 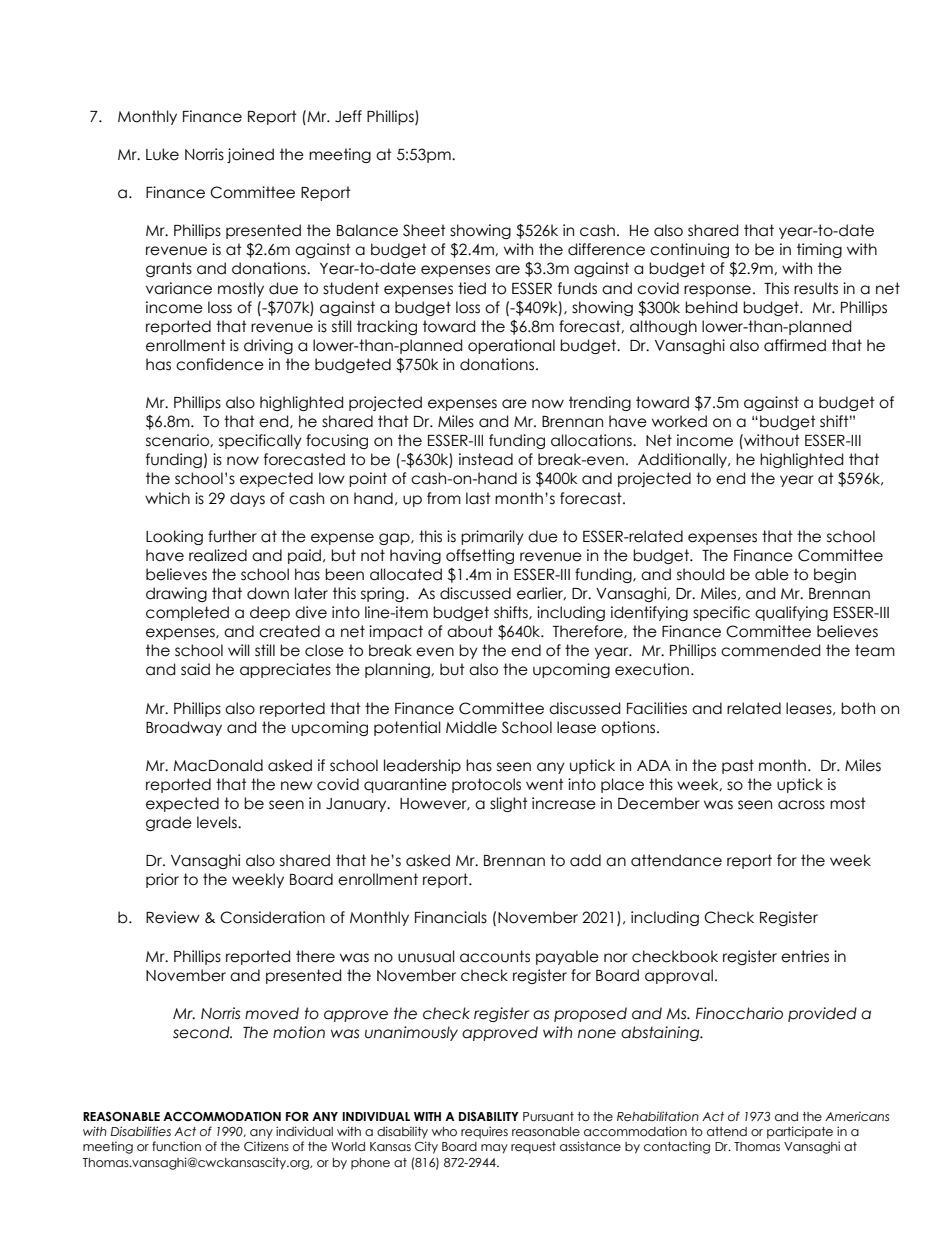 I want to click on instead, so click(x=486, y=459).
